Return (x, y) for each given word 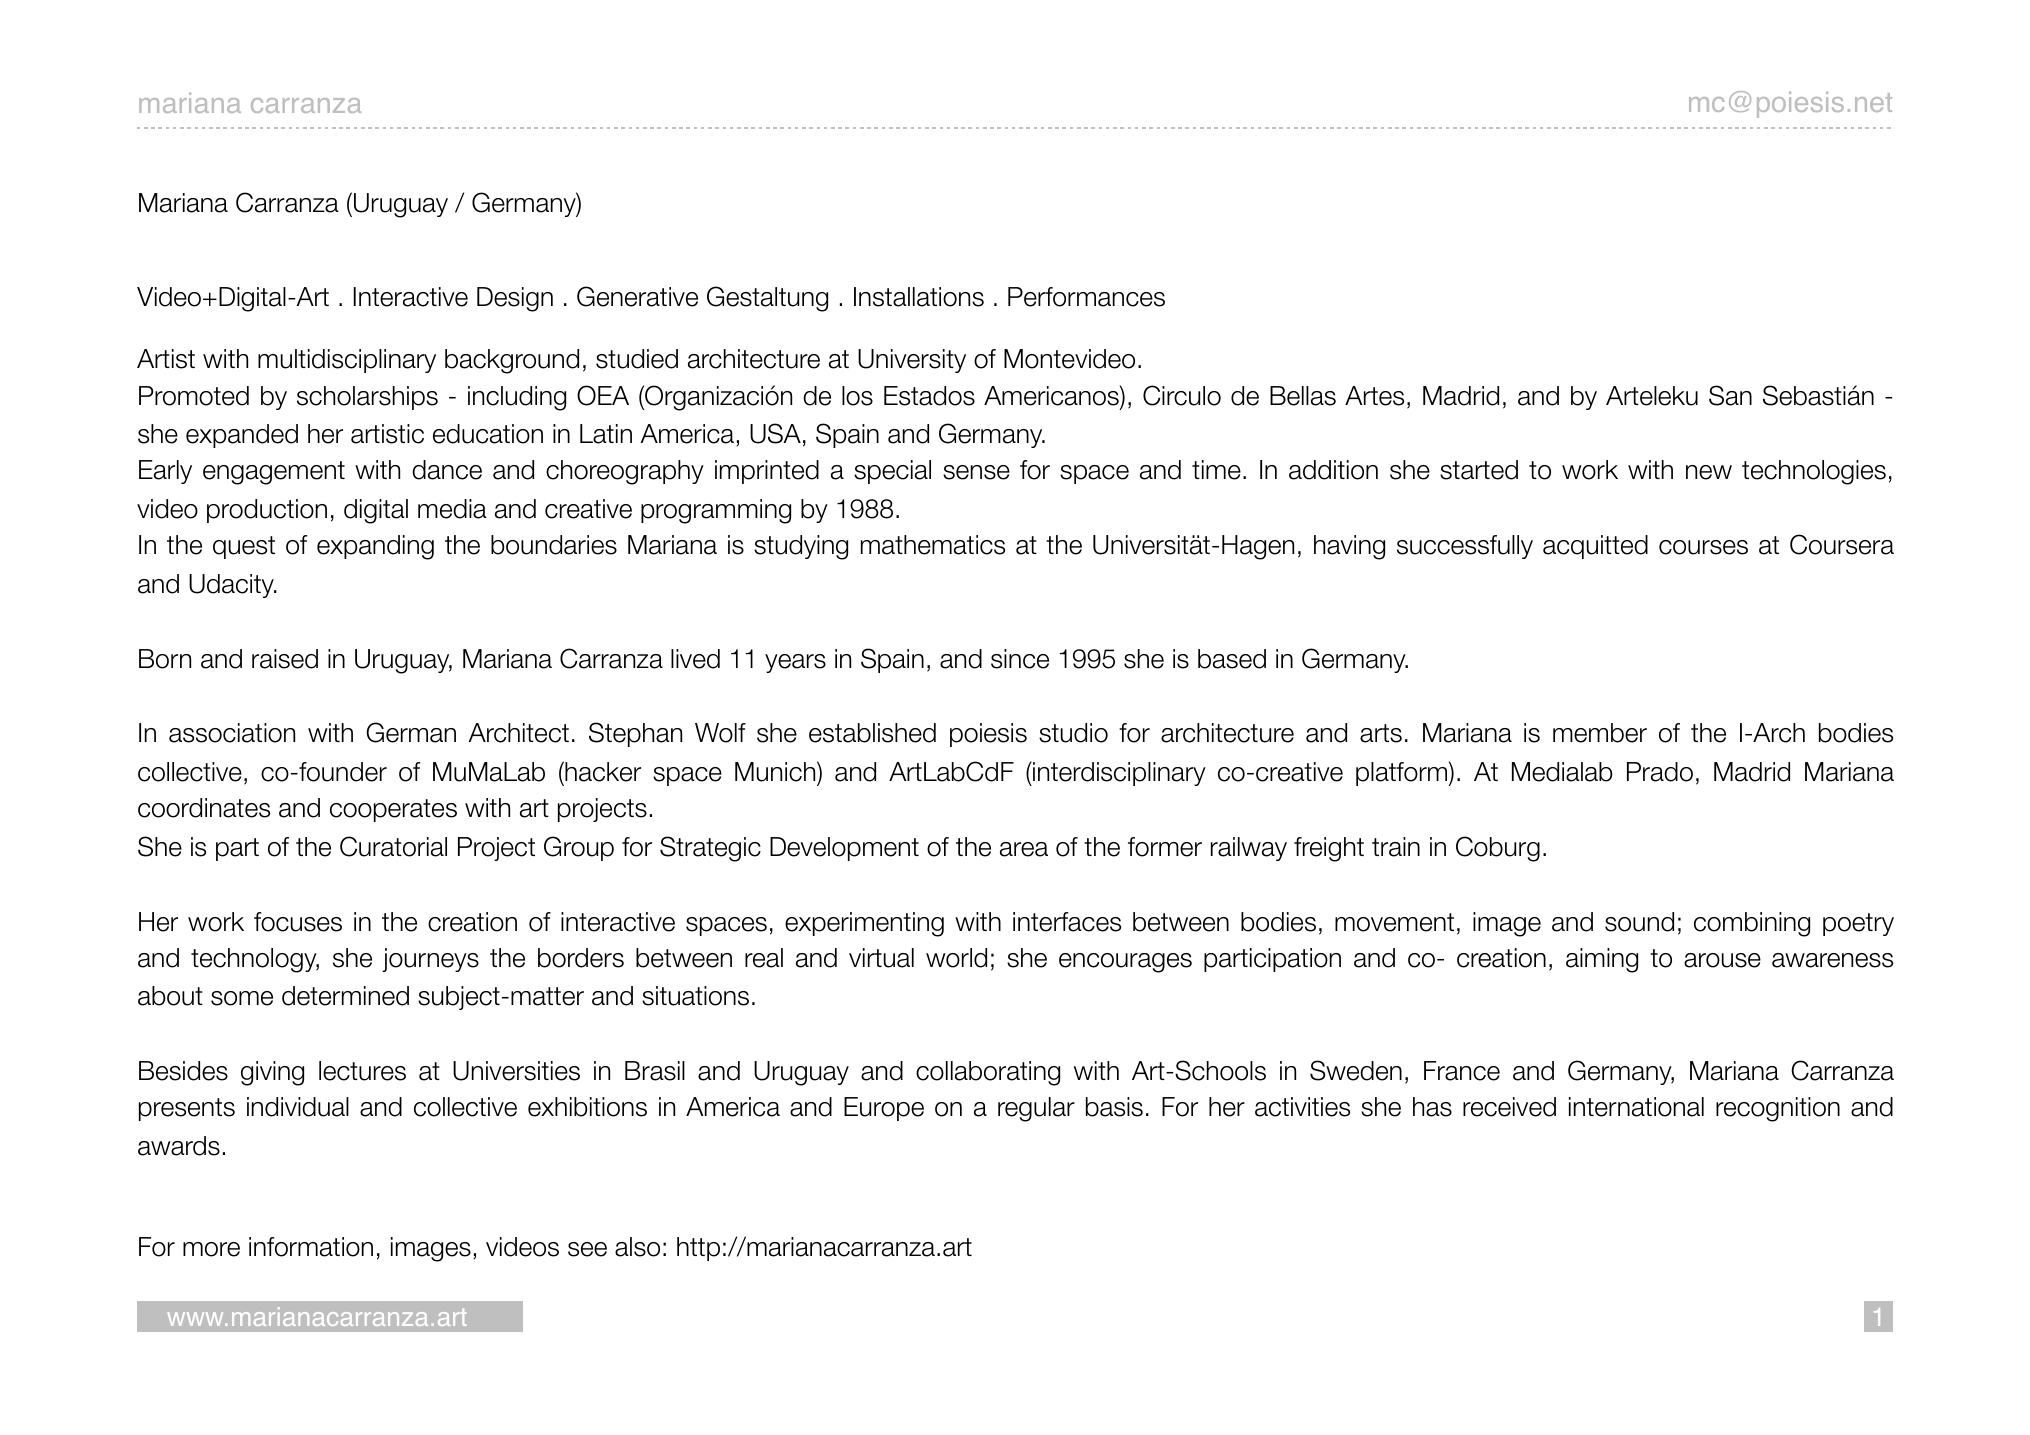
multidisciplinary (347, 361)
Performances (1086, 297)
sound (1639, 922)
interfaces (1067, 922)
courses (1703, 547)
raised (285, 659)
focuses (298, 922)
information (311, 1247)
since (1020, 659)
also (637, 1247)
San (1730, 395)
